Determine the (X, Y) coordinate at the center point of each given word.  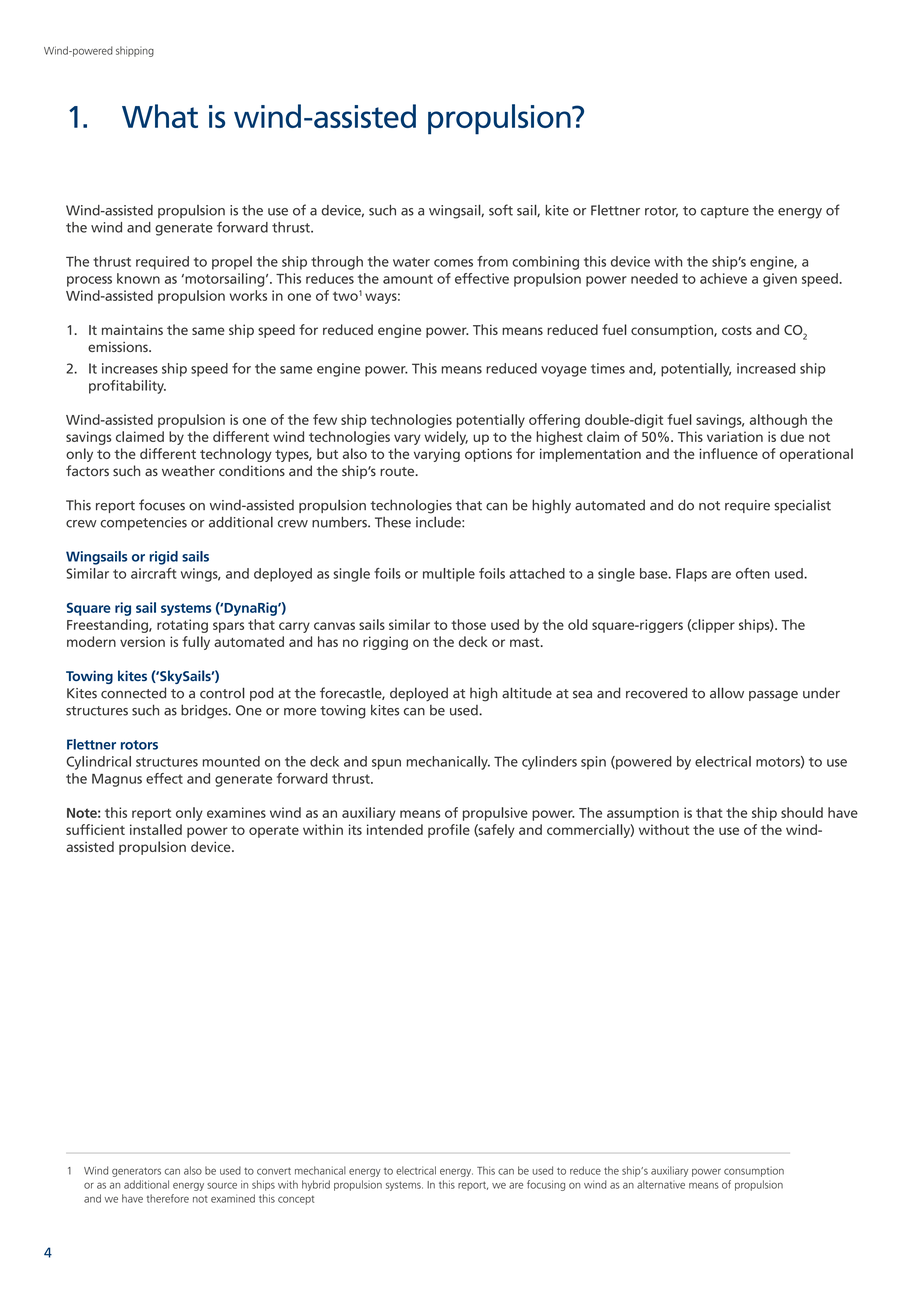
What (160, 116)
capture (725, 212)
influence (728, 453)
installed (156, 829)
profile (449, 831)
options (488, 455)
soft (501, 210)
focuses (162, 505)
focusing (546, 1185)
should (802, 812)
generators (136, 1172)
